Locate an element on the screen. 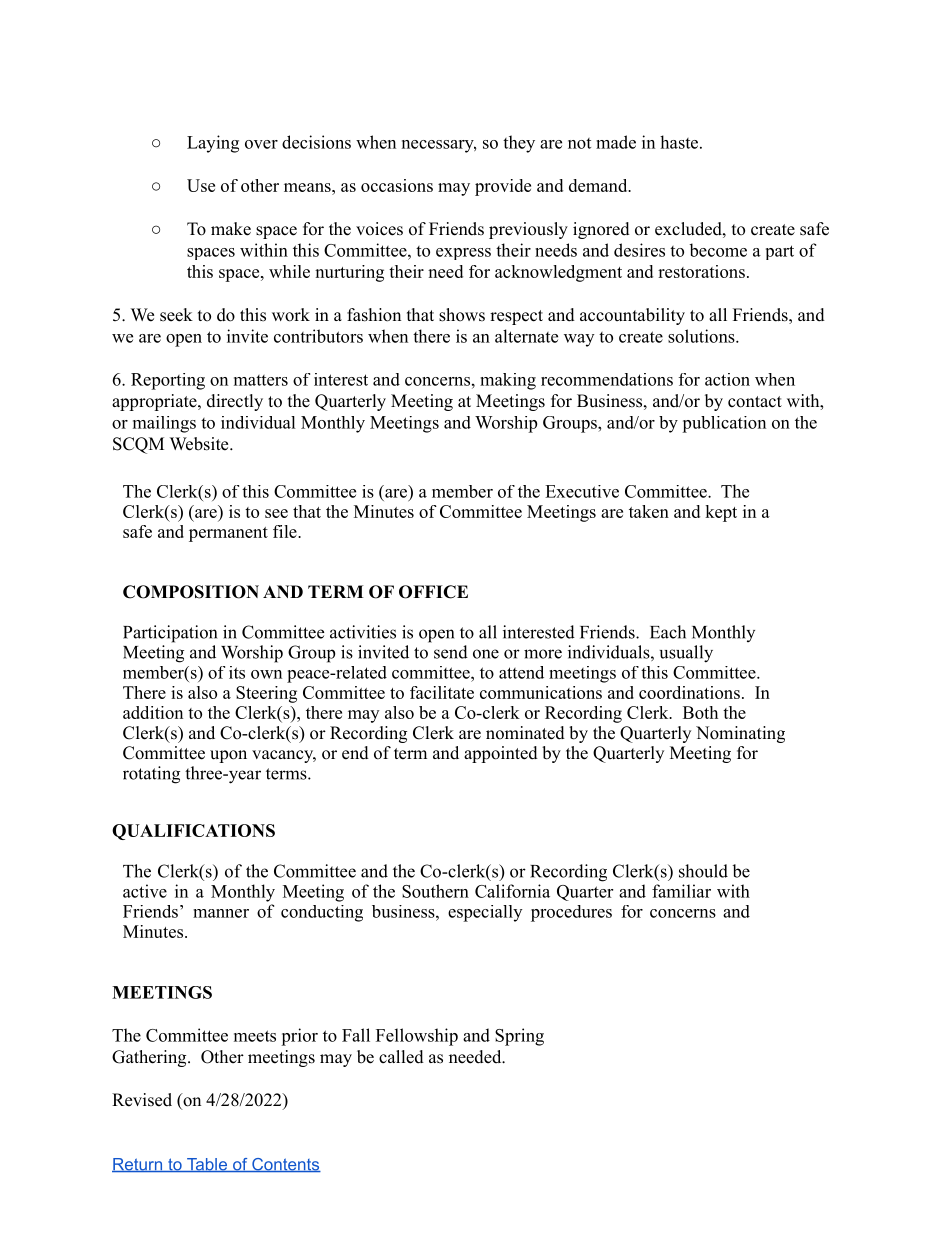 The height and width of the screenshot is (1233, 952). Table is located at coordinates (207, 1165).
